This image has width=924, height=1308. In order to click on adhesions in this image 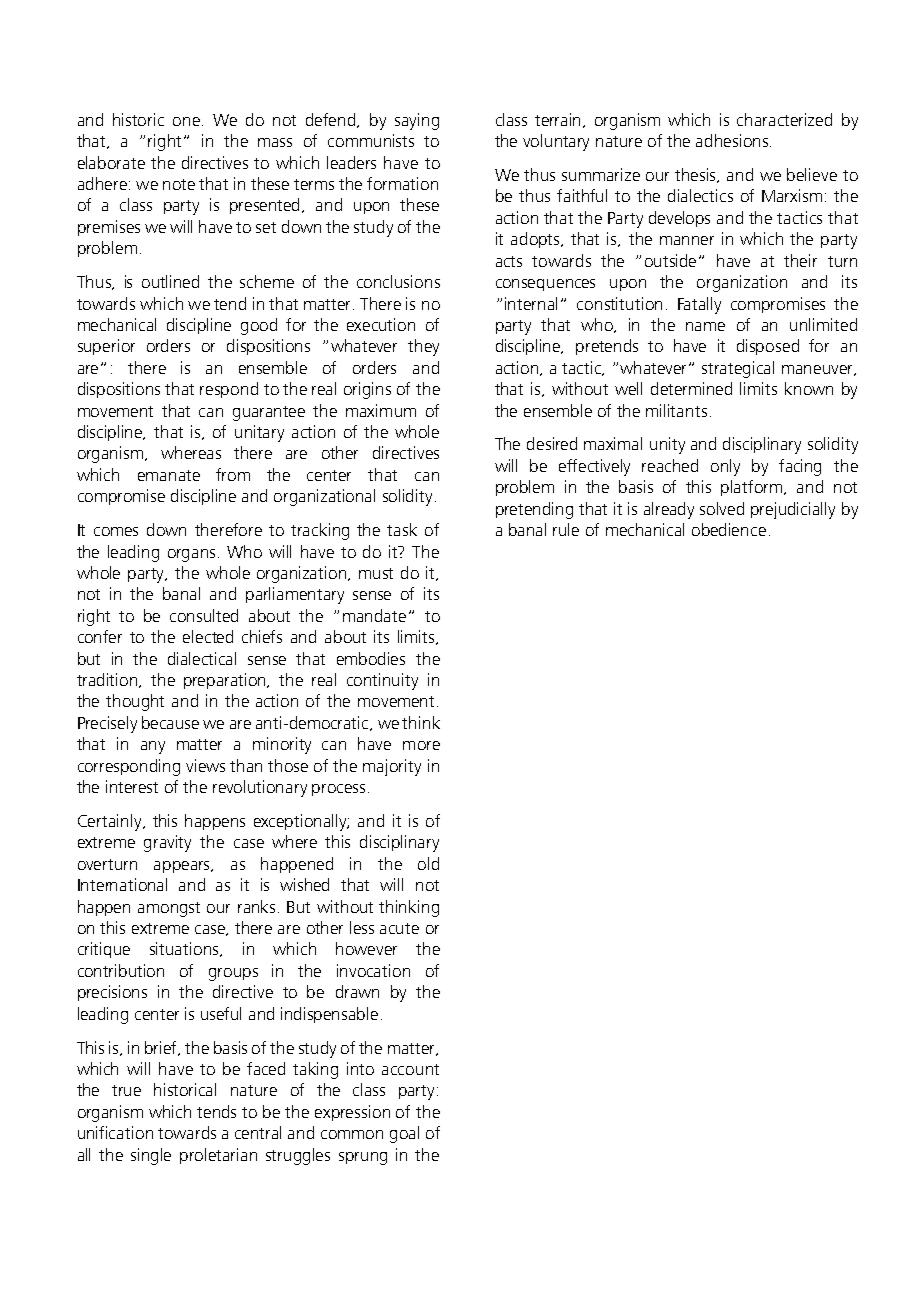, I will do `click(733, 140)`.
